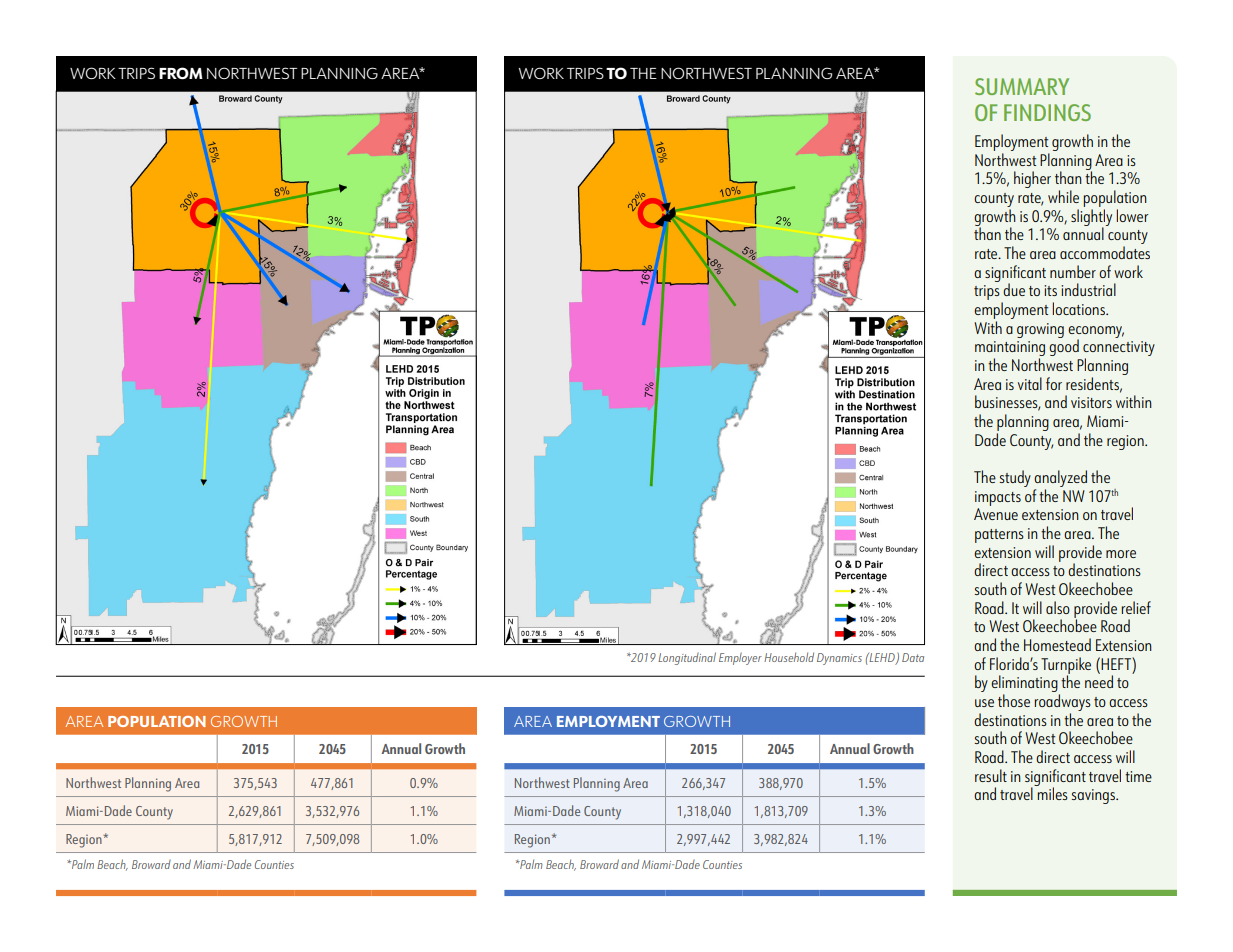  I want to click on result, so click(991, 775).
